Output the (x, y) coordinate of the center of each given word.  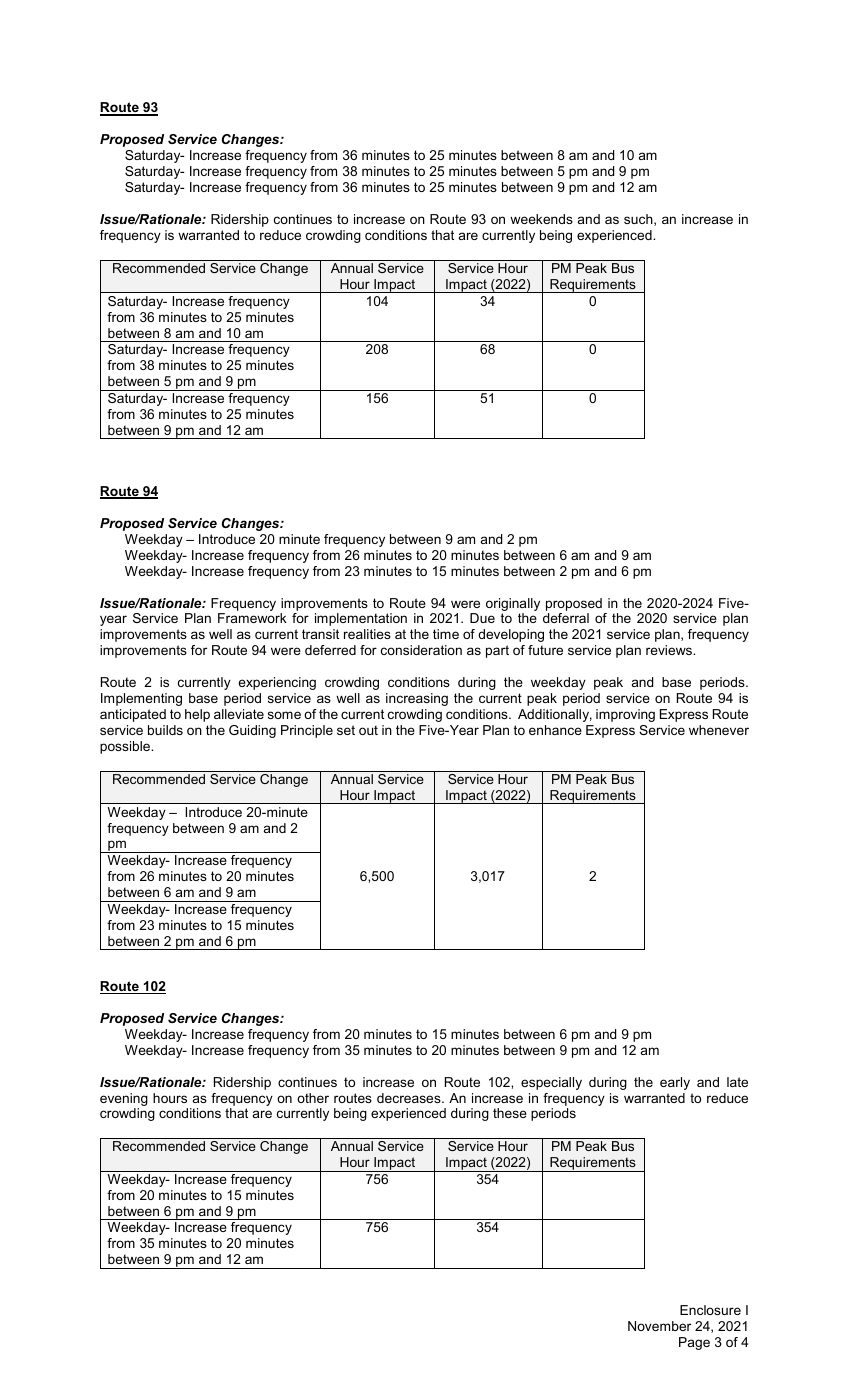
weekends (541, 219)
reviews (670, 650)
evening (124, 1099)
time (446, 634)
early (675, 1083)
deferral (566, 618)
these (510, 1113)
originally (513, 604)
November (659, 1326)
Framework (252, 618)
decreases (410, 1098)
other (313, 1098)
